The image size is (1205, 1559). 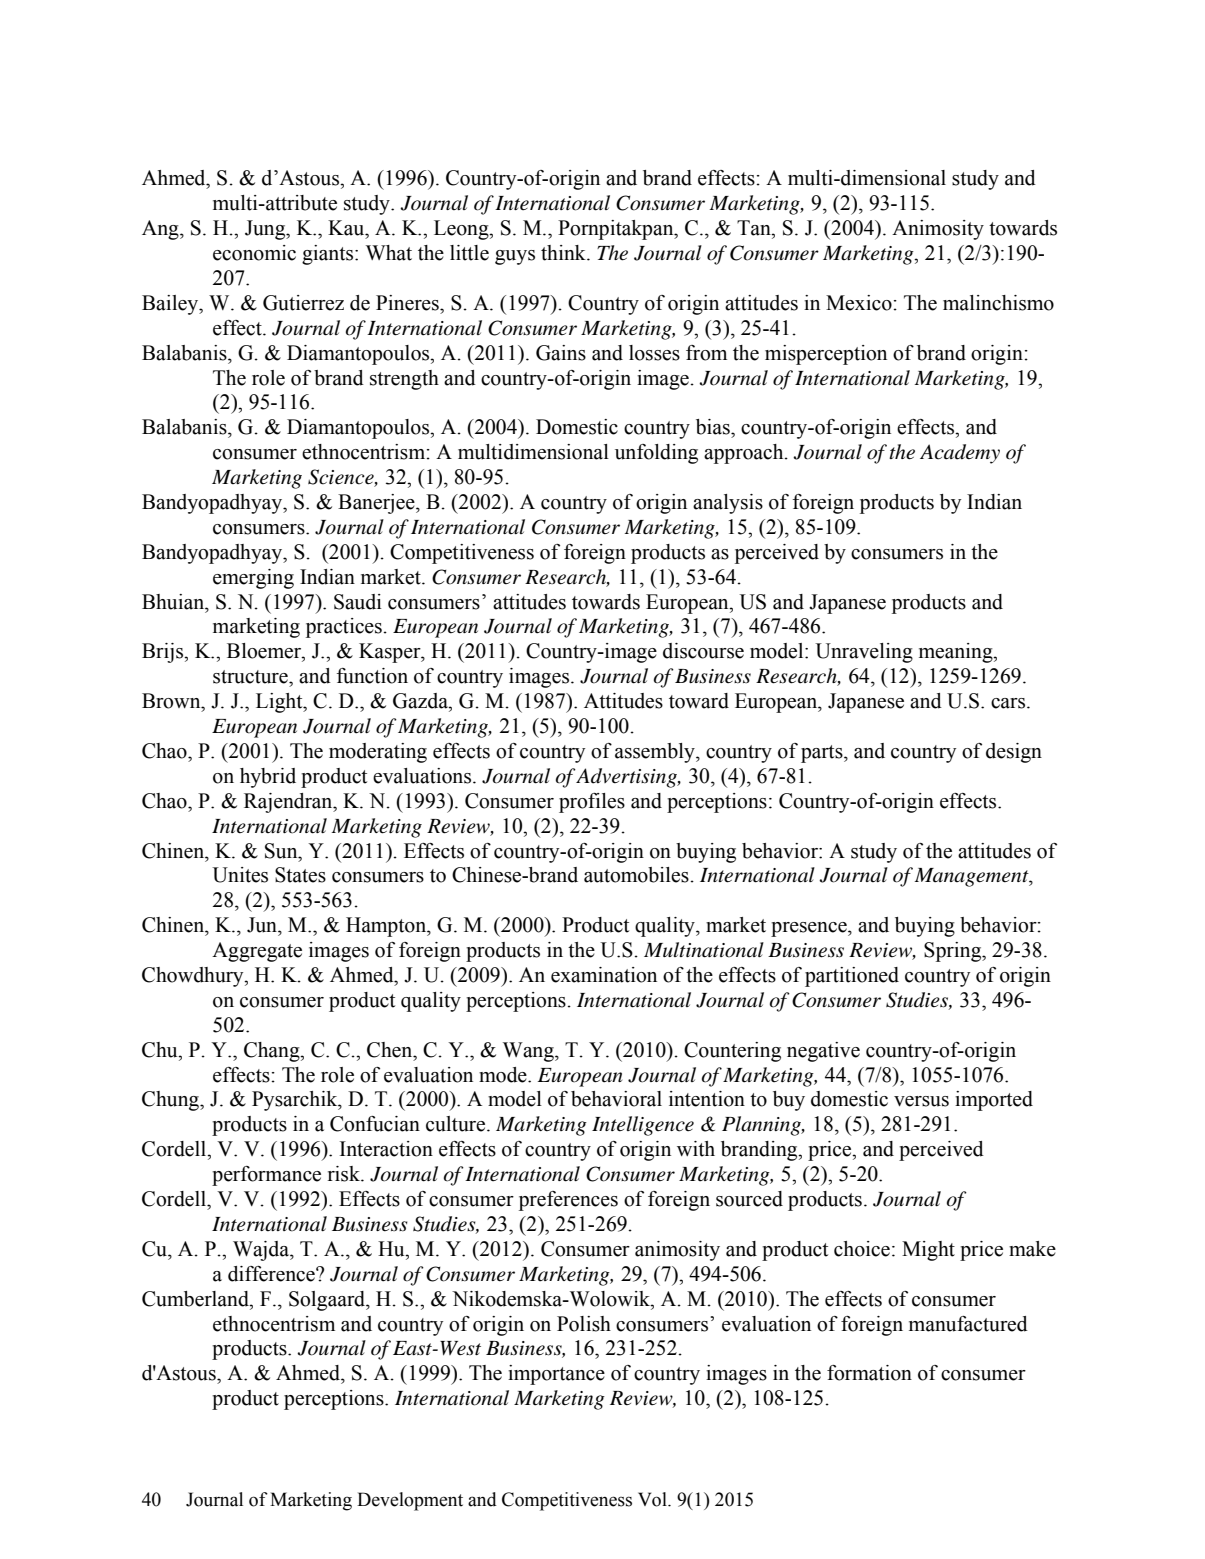 I want to click on unfolding, so click(x=656, y=454).
